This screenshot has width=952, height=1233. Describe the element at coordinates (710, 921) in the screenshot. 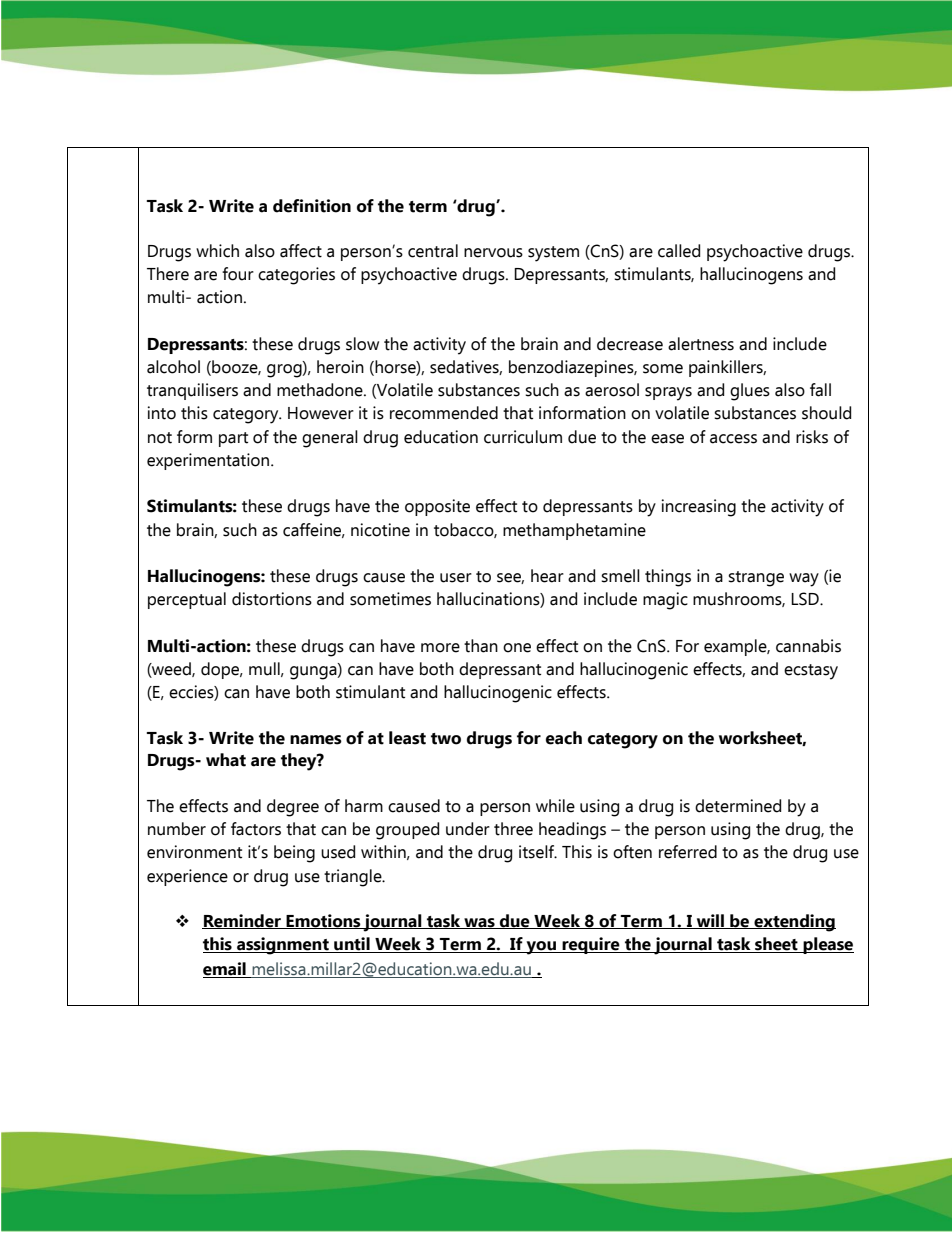

I see `will` at that location.
